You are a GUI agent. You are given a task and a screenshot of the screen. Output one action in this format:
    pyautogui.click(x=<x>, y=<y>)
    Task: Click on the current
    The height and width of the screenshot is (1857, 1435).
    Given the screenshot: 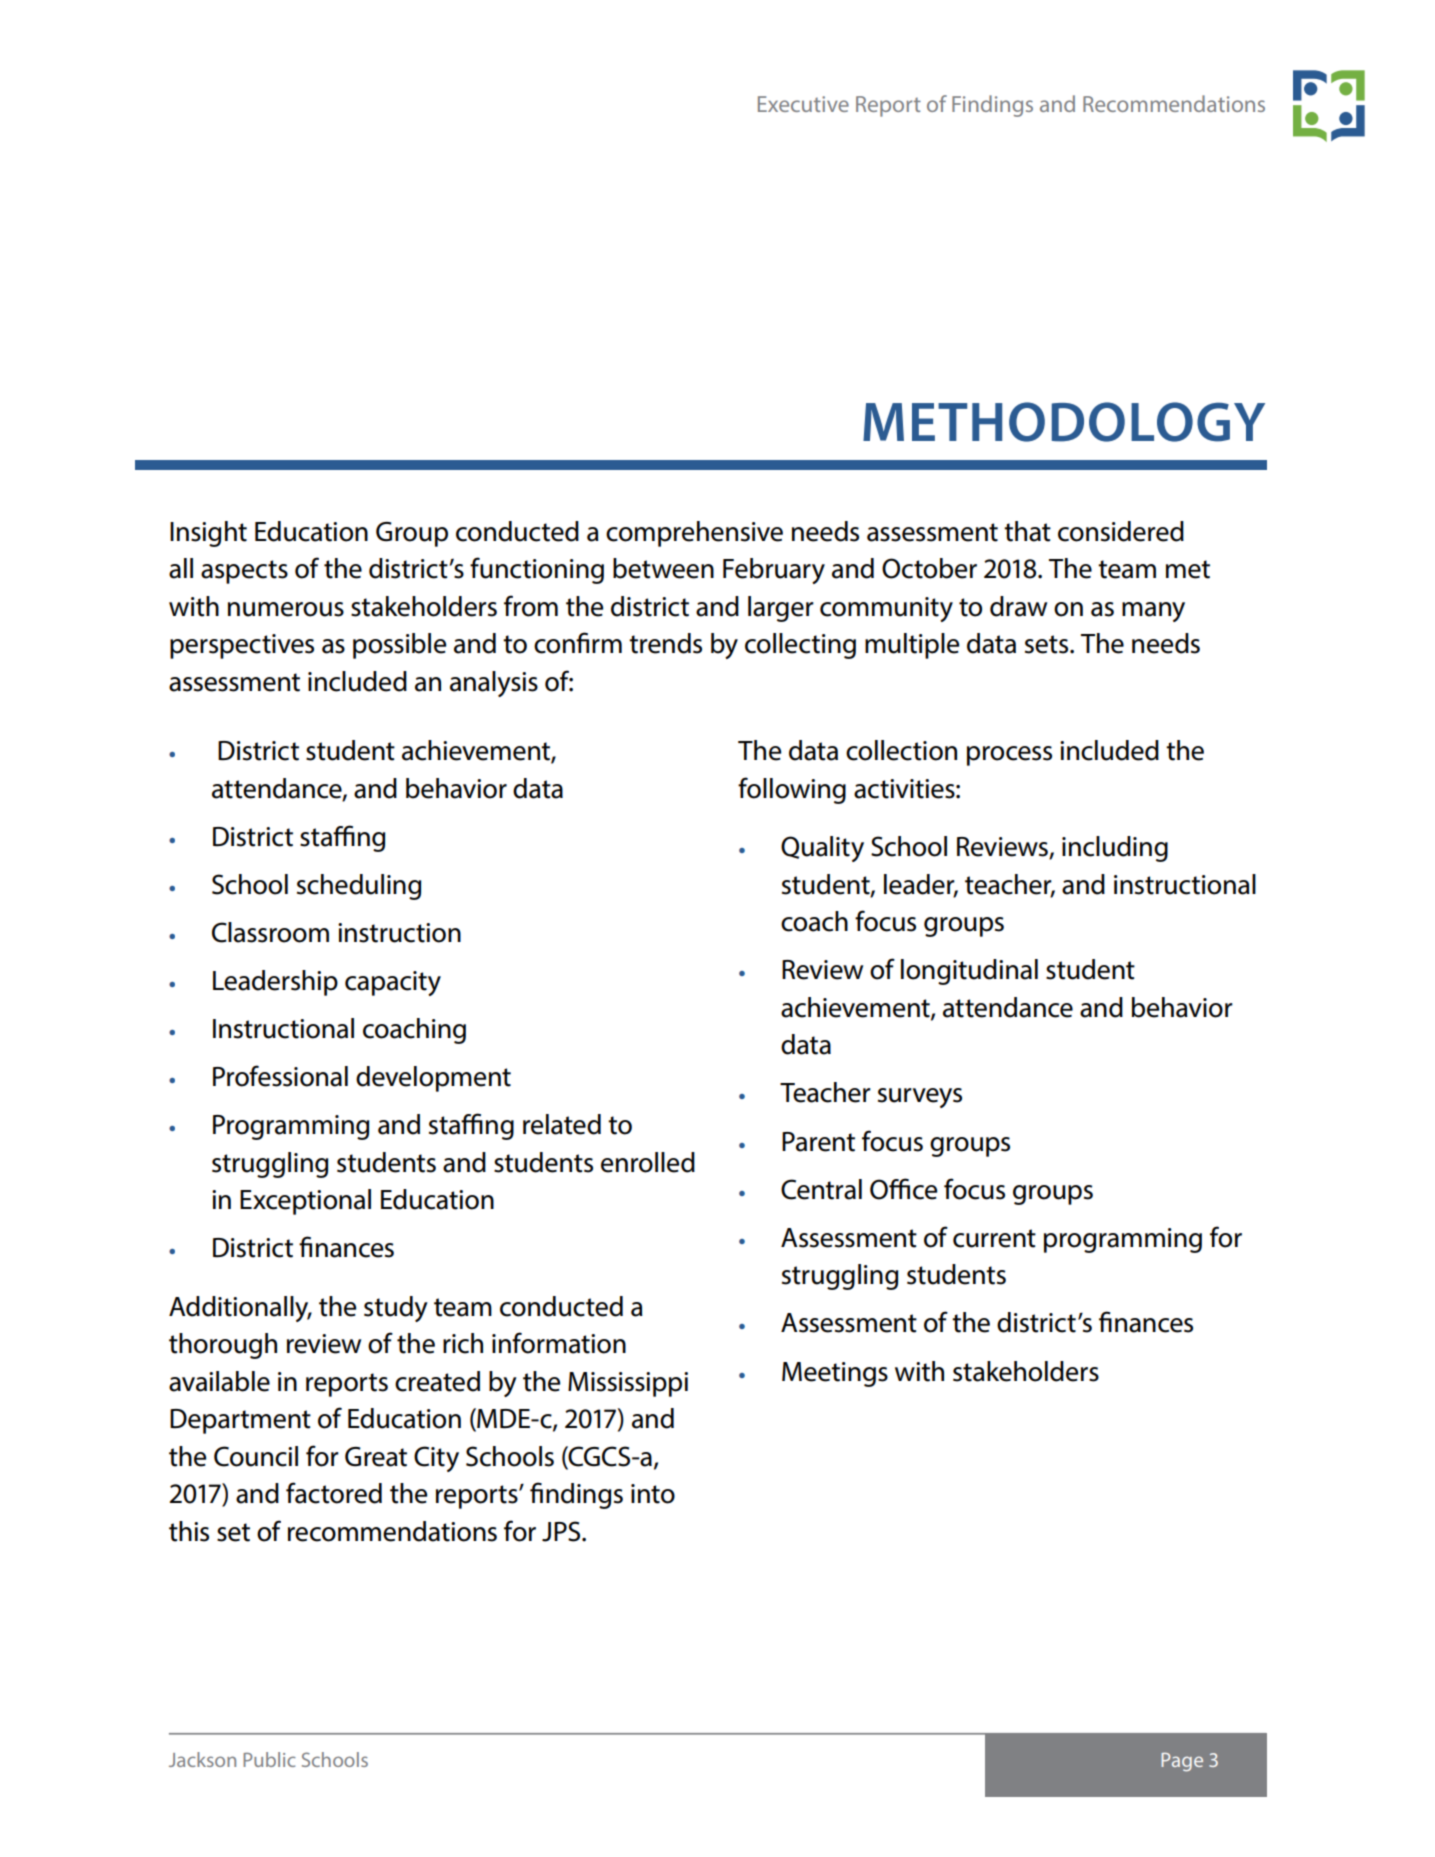 What is the action you would take?
    pyautogui.click(x=994, y=1238)
